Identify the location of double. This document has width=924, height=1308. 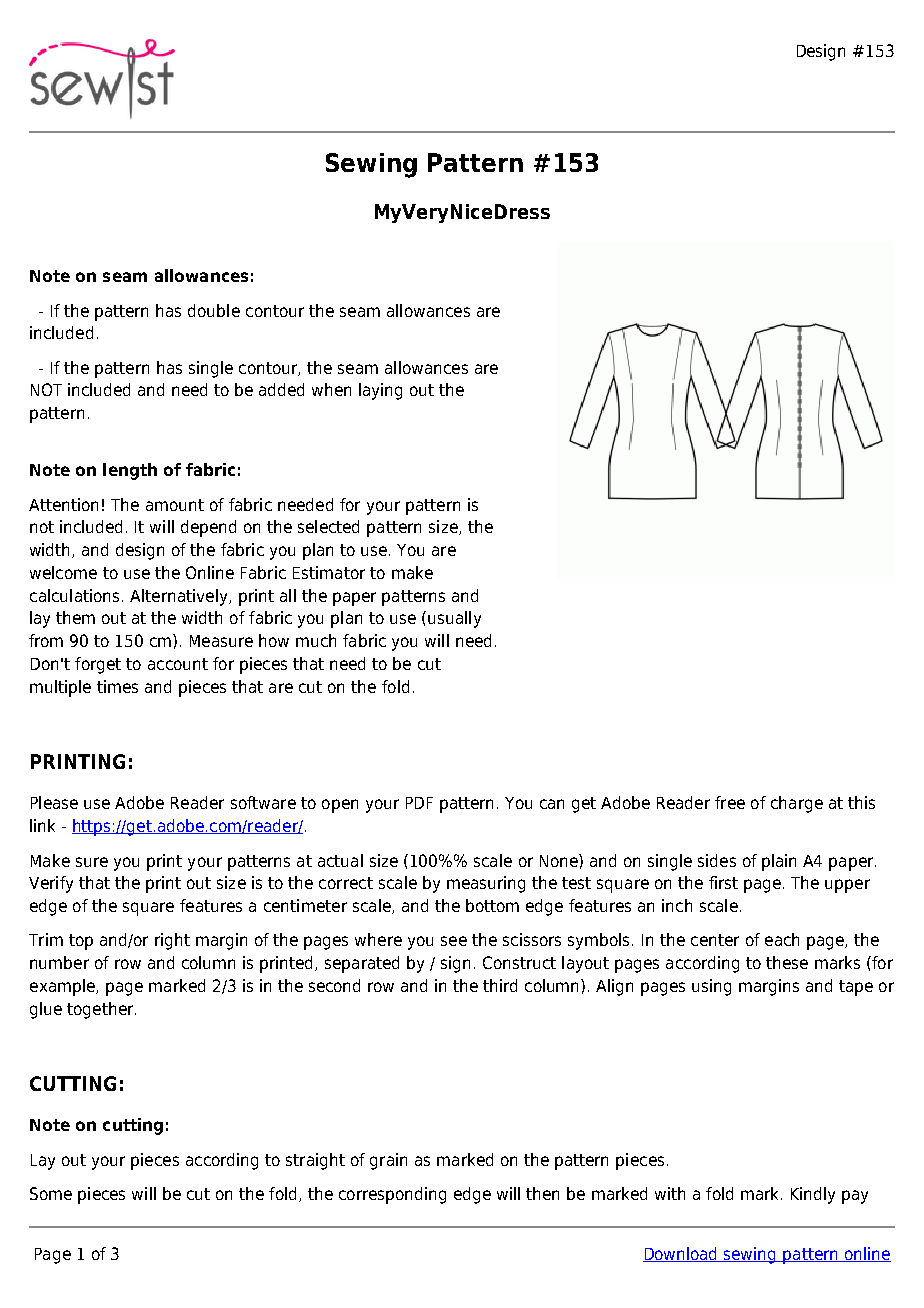
(214, 310).
